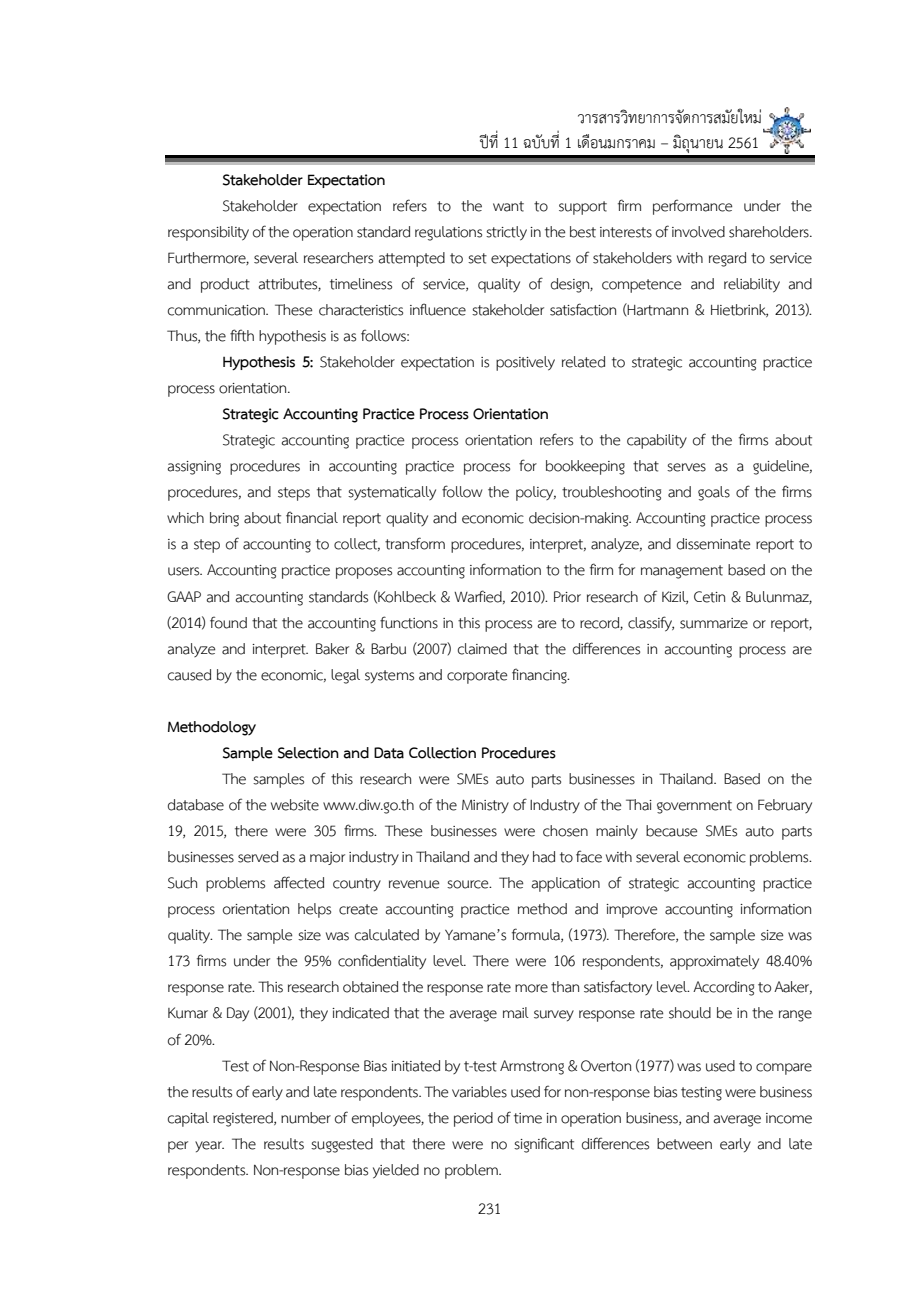  Describe the element at coordinates (698, 232) in the page. I see `involved` at that location.
